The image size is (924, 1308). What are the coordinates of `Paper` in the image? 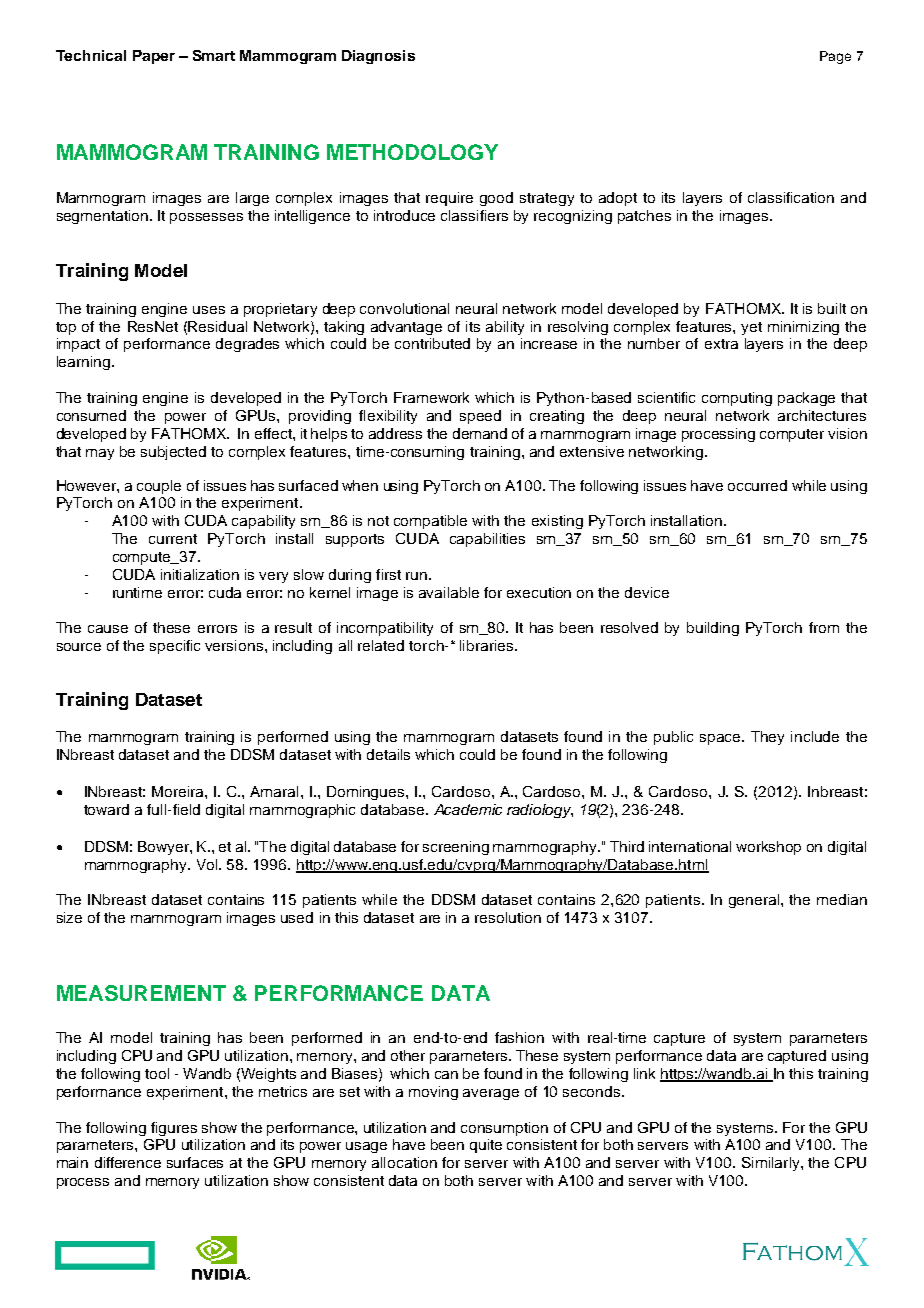 It's located at (154, 57).
